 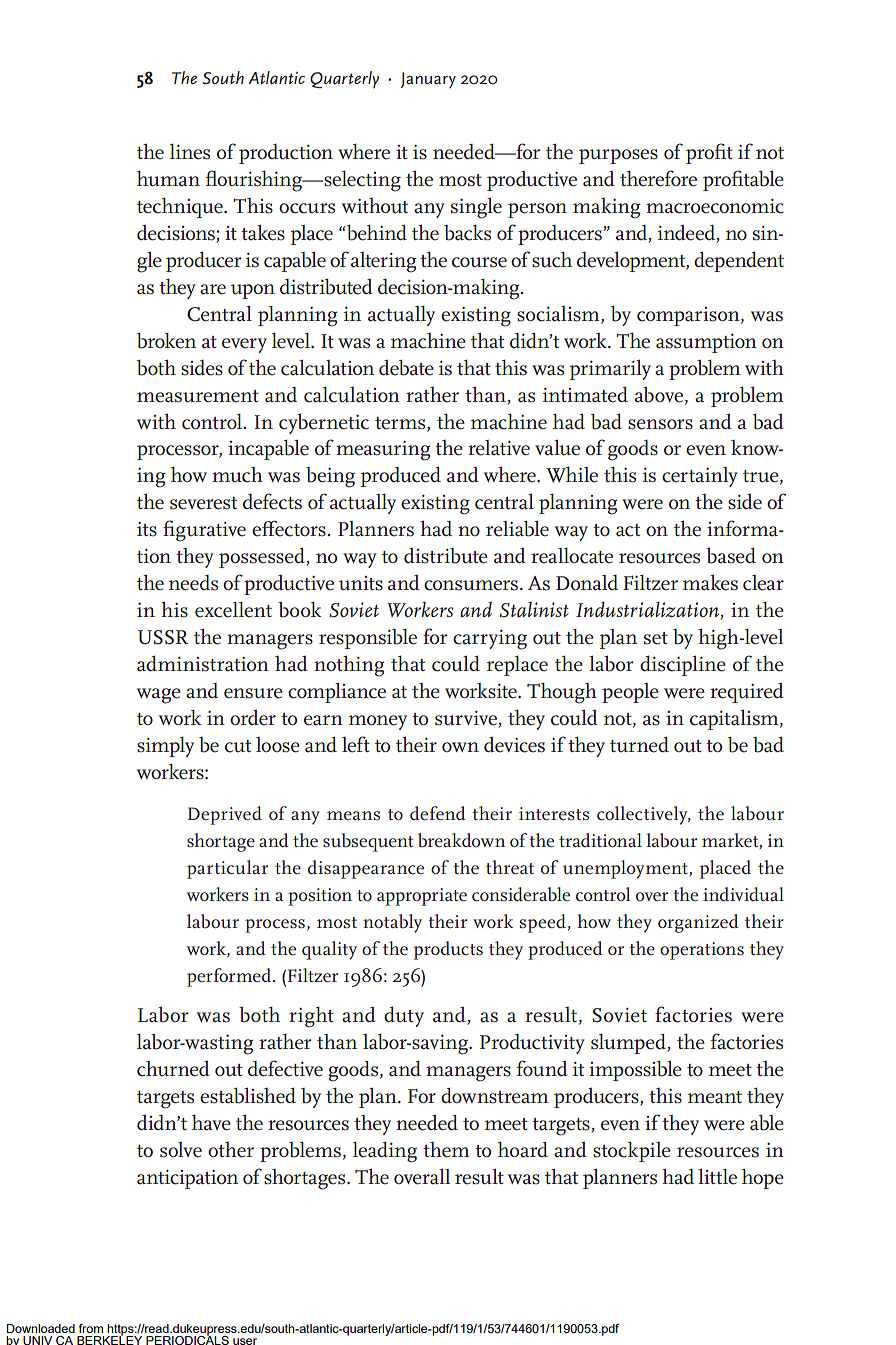 I want to click on therefore, so click(x=658, y=178).
